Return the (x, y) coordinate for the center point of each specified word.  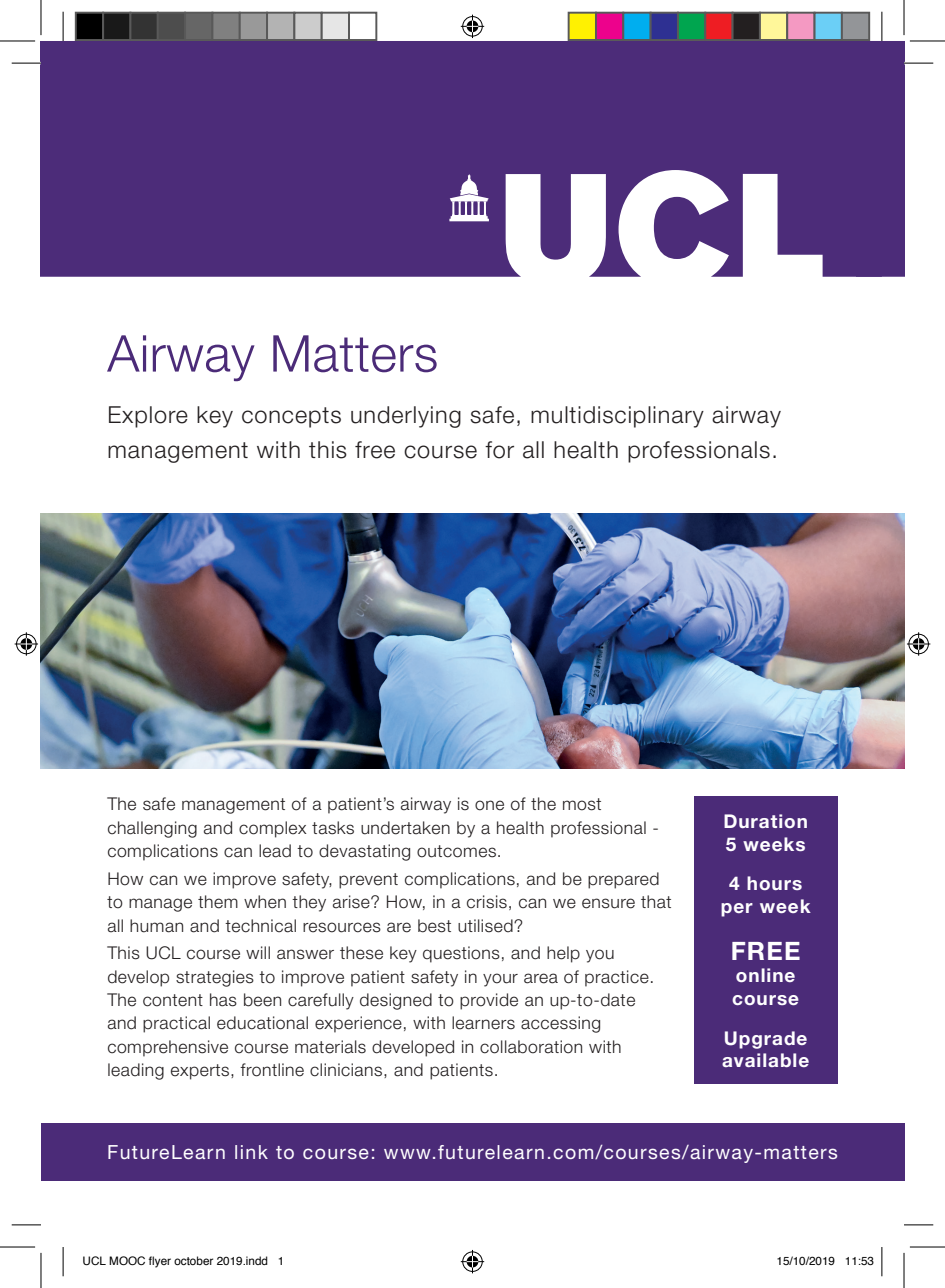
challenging (152, 829)
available (765, 1060)
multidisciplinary (617, 417)
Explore (148, 417)
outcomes (456, 851)
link (251, 1152)
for (499, 450)
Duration (765, 821)
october (193, 1260)
